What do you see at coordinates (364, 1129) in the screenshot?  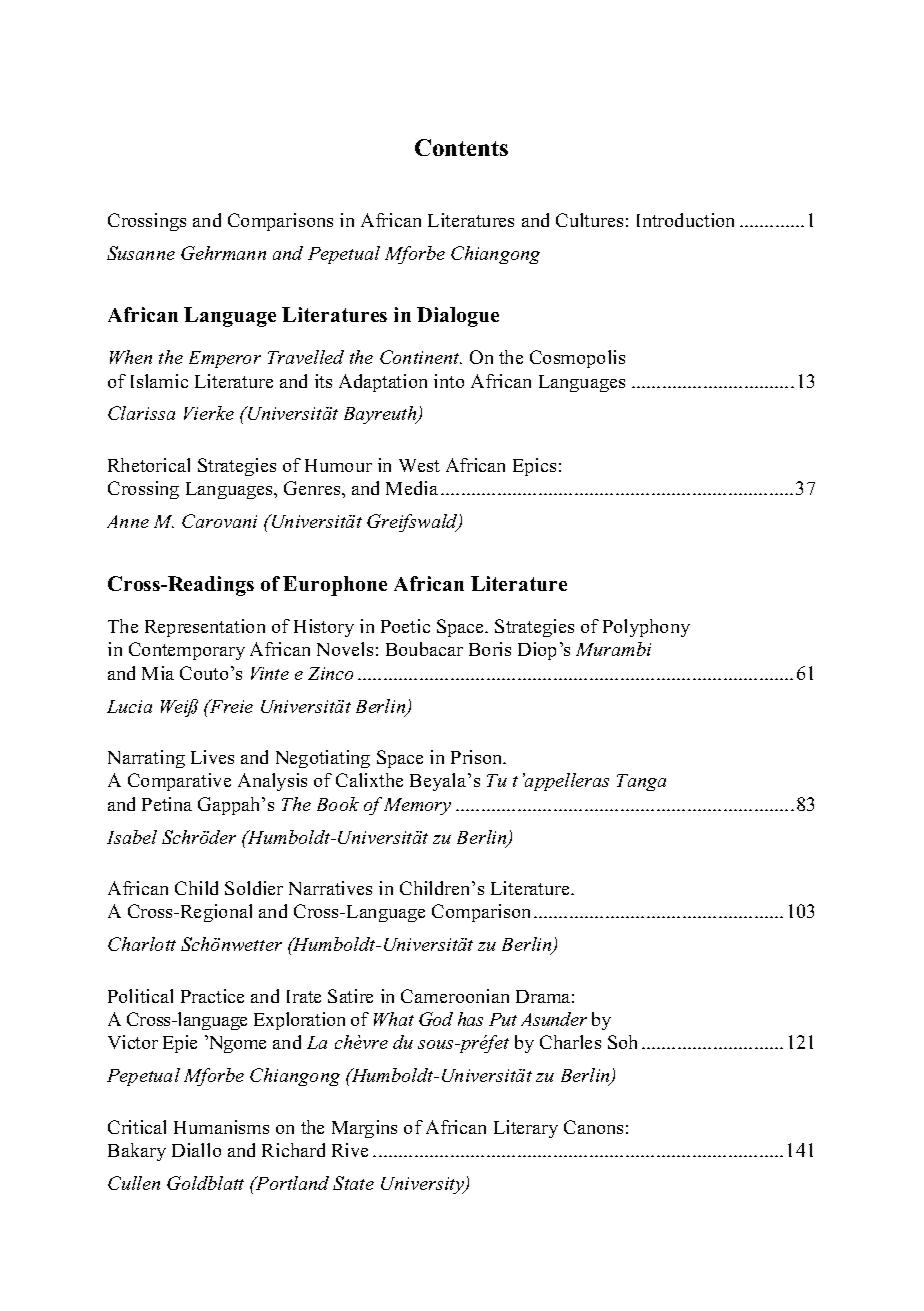 I see `Margins` at bounding box center [364, 1129].
